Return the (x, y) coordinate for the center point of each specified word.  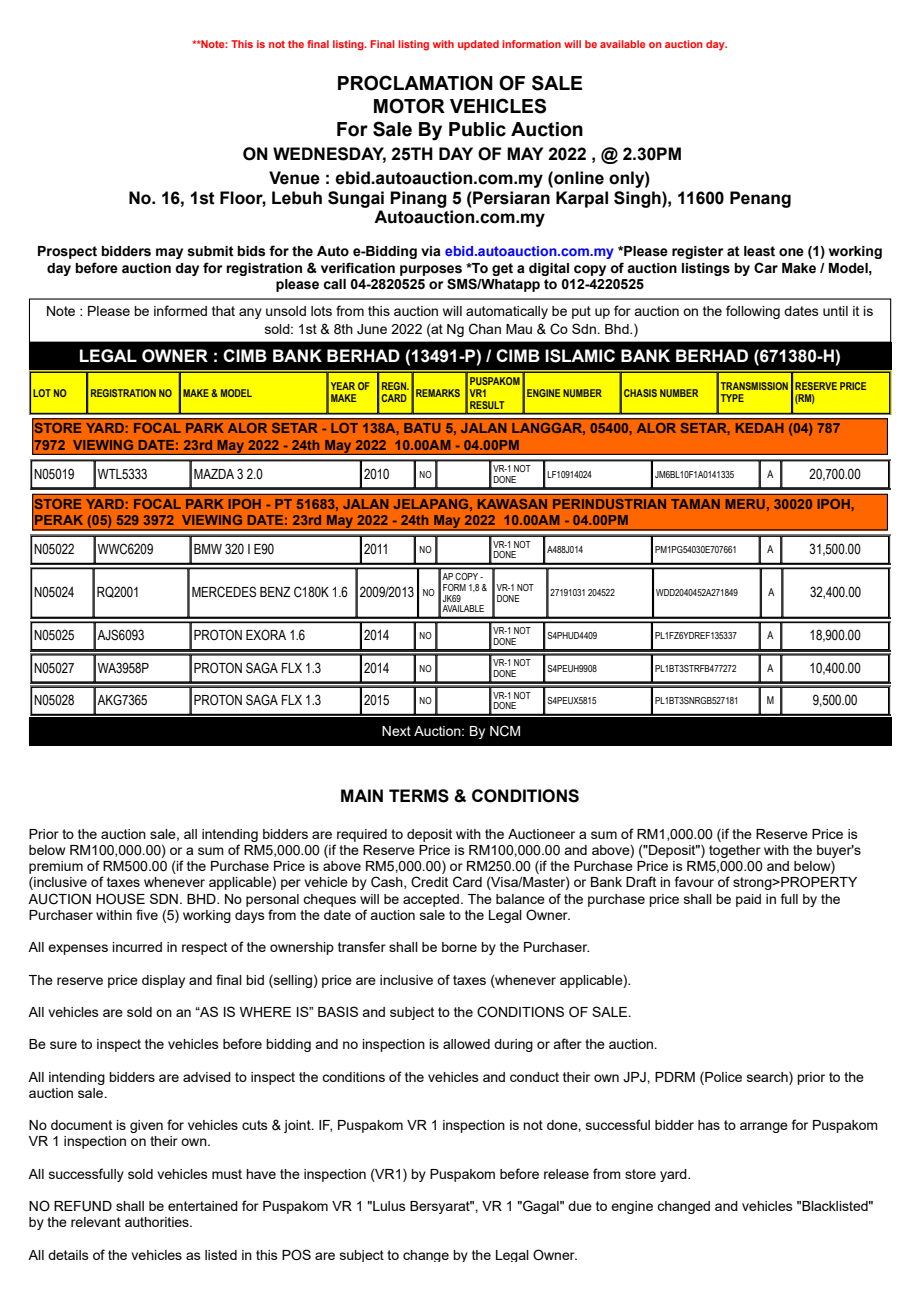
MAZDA (214, 474)
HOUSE (120, 899)
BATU (422, 428)
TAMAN (695, 504)
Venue (294, 178)
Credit (429, 882)
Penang (760, 199)
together (735, 851)
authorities (158, 1222)
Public (477, 129)
